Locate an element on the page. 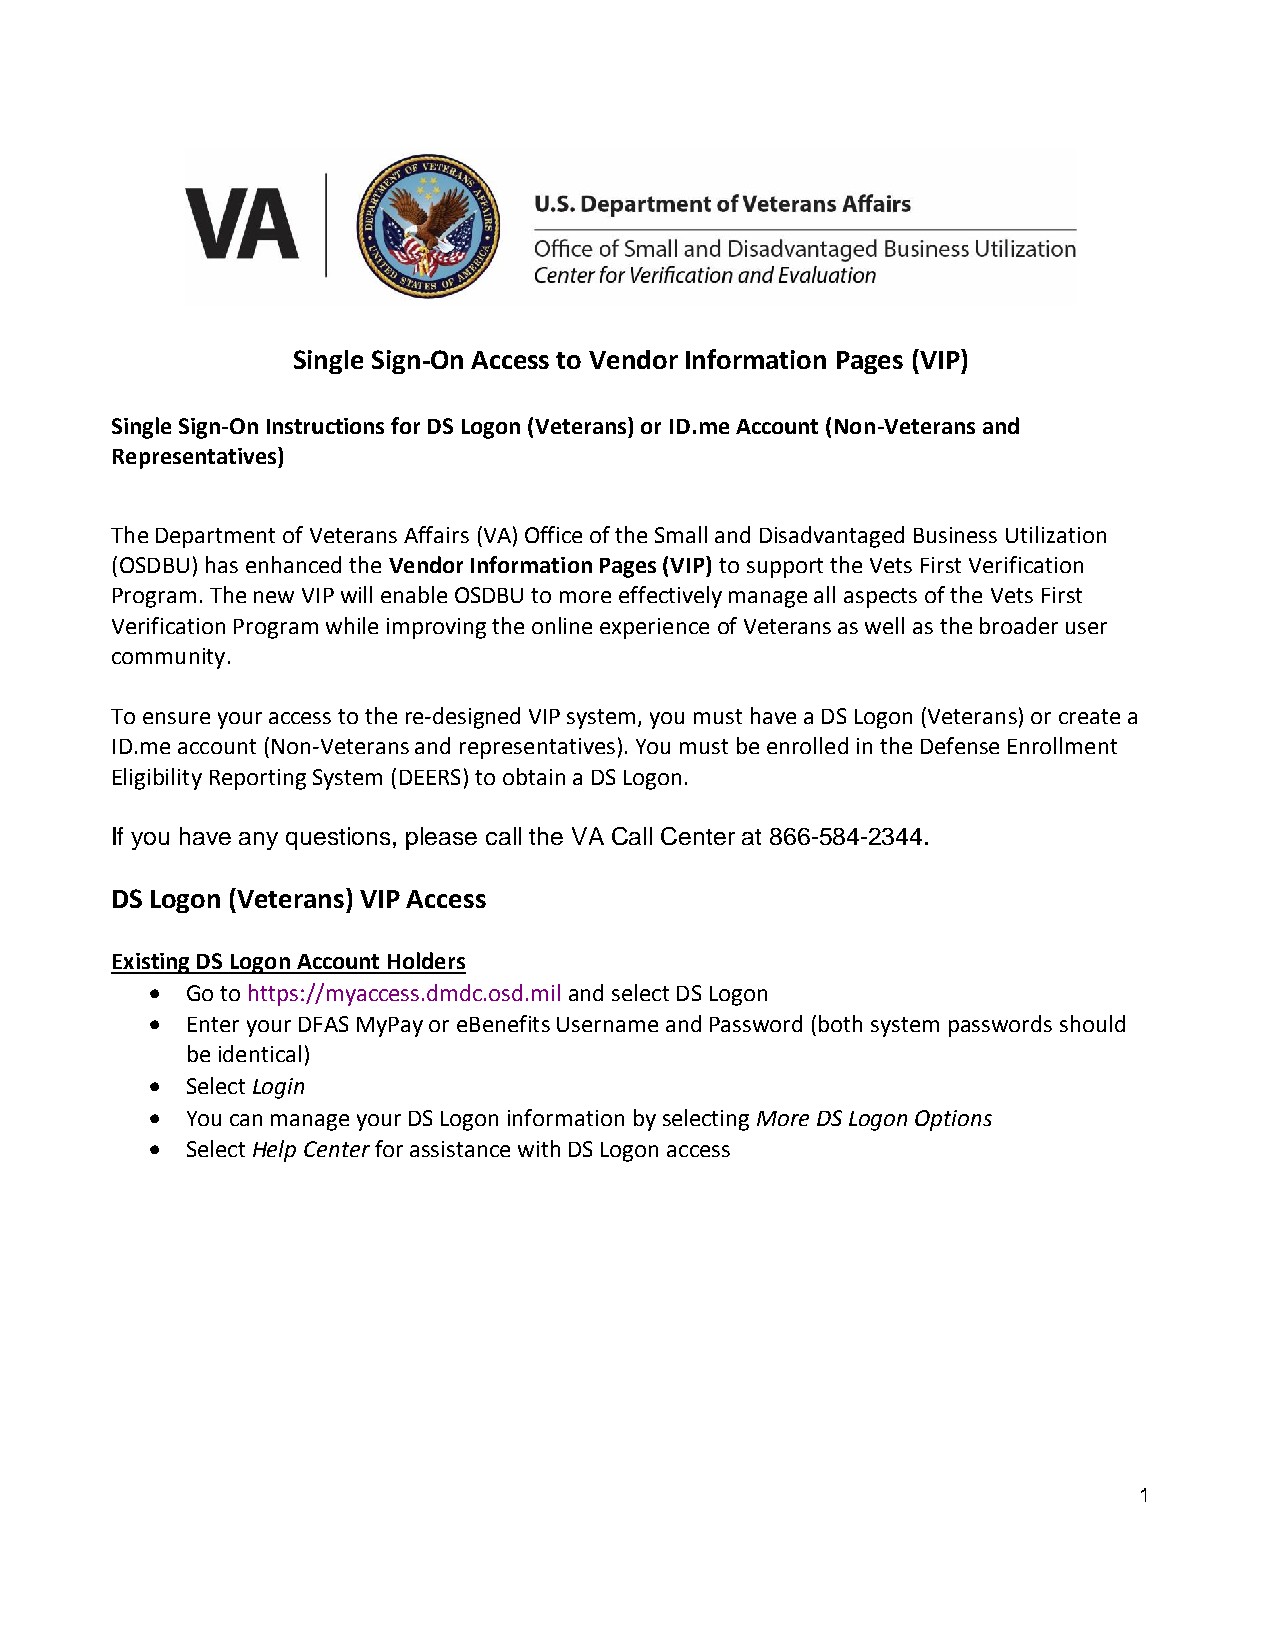 This page has height=1634, width=1262. Small is located at coordinates (681, 534).
